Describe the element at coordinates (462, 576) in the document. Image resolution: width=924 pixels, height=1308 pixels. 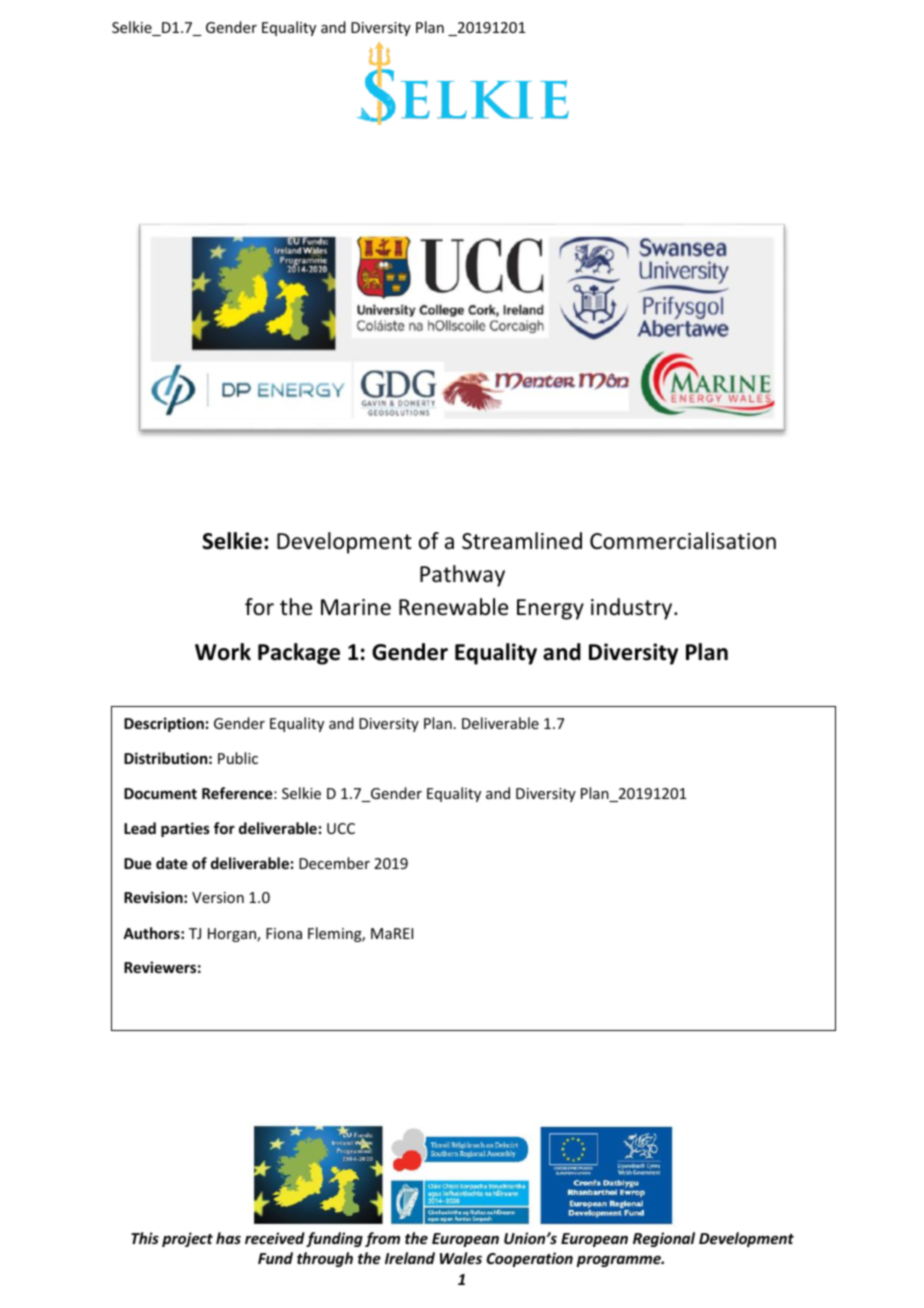
I see `Pathway` at that location.
